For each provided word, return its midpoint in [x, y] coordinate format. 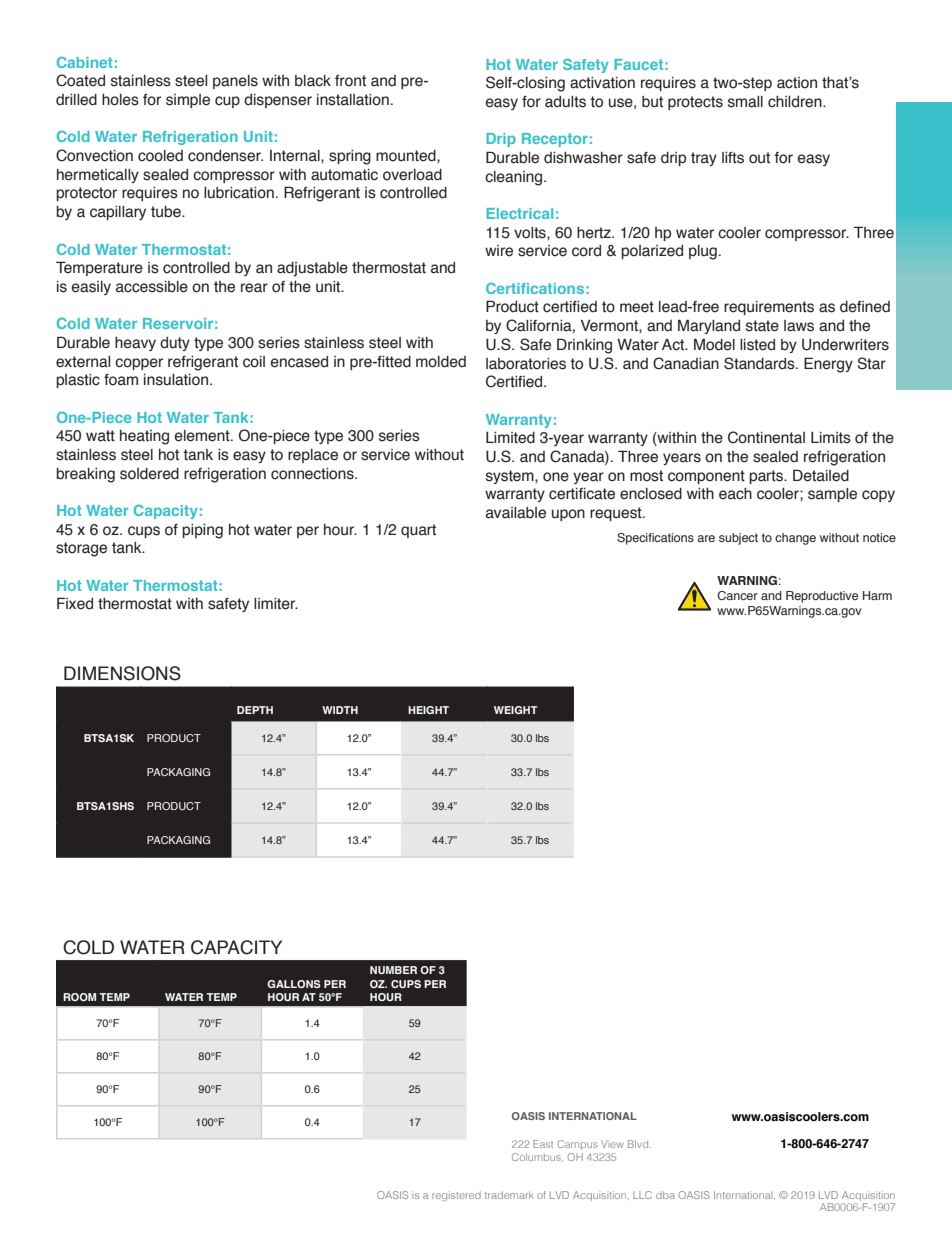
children [796, 102]
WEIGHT [516, 710]
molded [441, 362]
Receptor [555, 140]
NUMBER [393, 970]
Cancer [737, 595]
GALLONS [294, 984]
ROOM [79, 997]
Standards [760, 363]
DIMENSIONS [122, 673]
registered [456, 1196]
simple [188, 101]
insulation [176, 380]
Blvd [639, 1144]
